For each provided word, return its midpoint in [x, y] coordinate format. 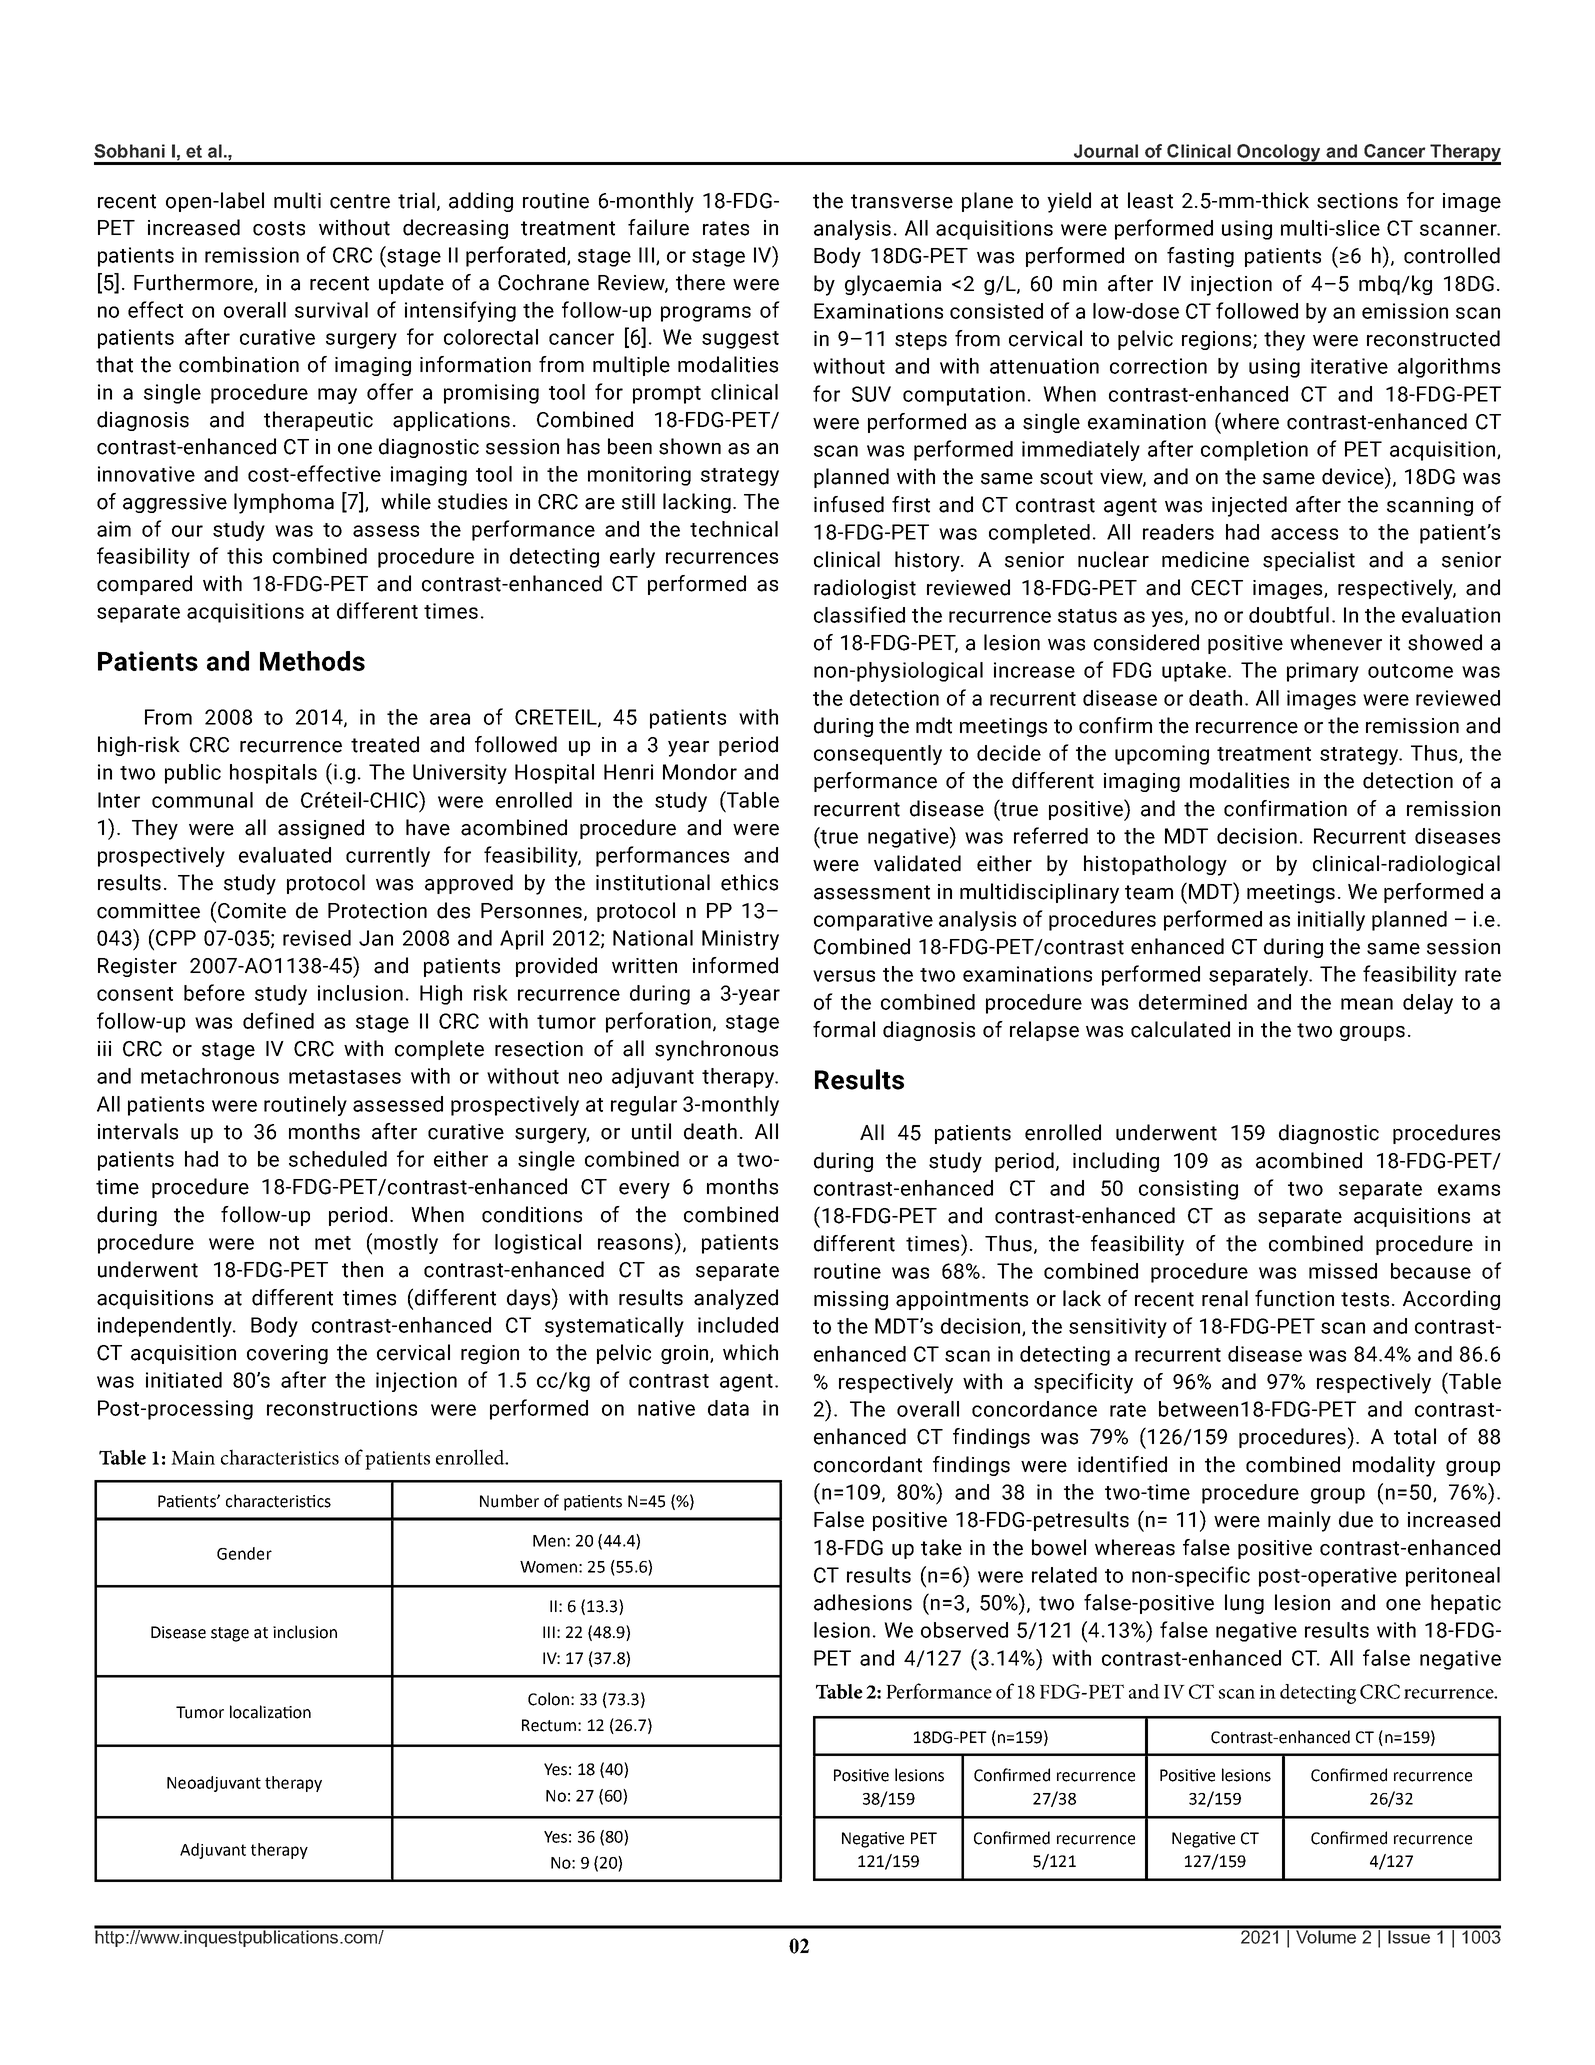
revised [317, 938]
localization [270, 1712]
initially [1331, 921]
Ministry [740, 940]
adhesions [863, 1602]
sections [1357, 201]
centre [360, 201]
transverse [902, 201]
